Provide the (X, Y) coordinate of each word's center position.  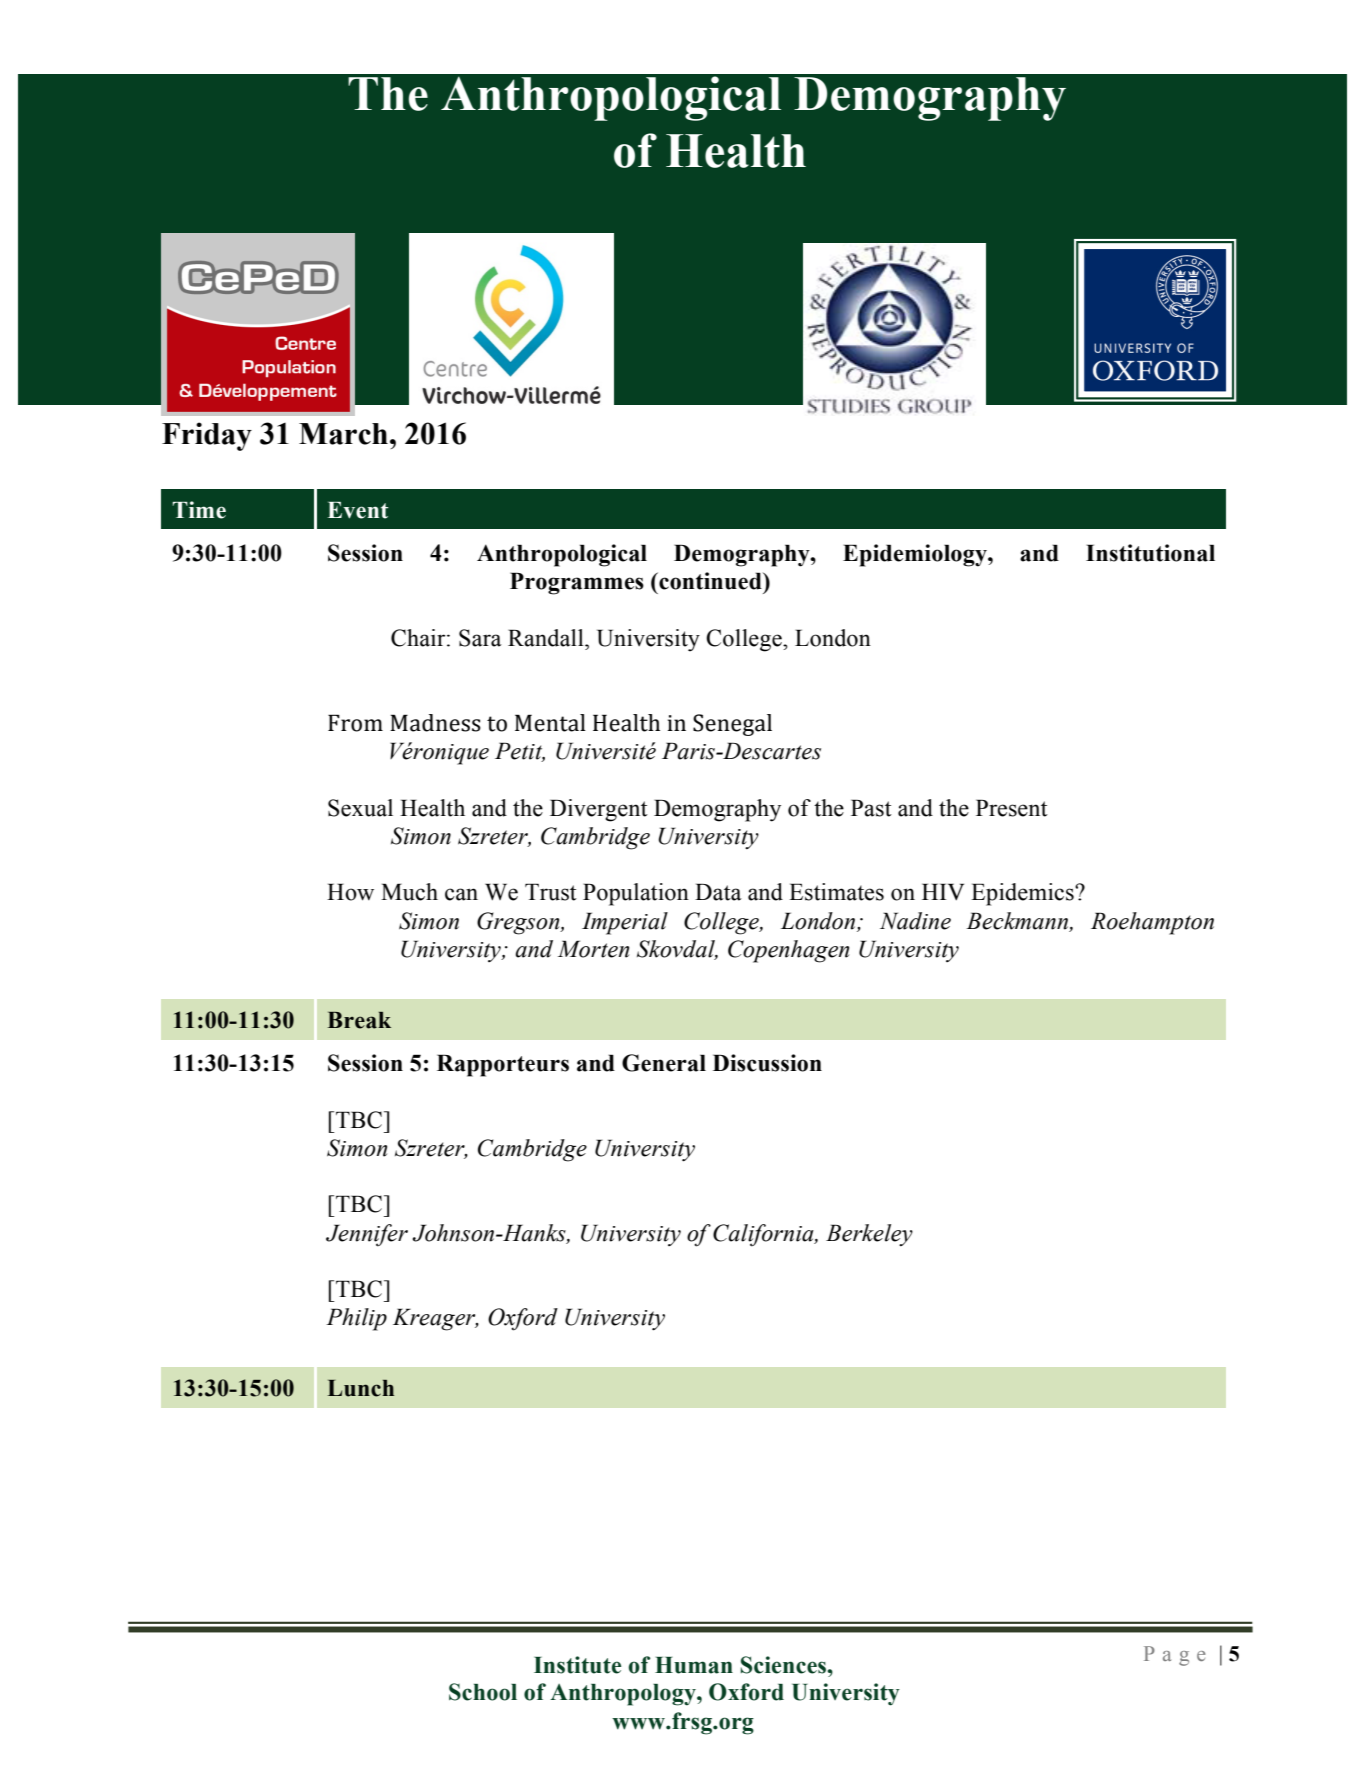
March (343, 434)
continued (710, 581)
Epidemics (1023, 894)
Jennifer (367, 1235)
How (350, 892)
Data (718, 892)
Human (694, 1665)
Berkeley (869, 1235)
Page (1175, 1656)
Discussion (767, 1063)
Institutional (1150, 553)
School (483, 1692)
